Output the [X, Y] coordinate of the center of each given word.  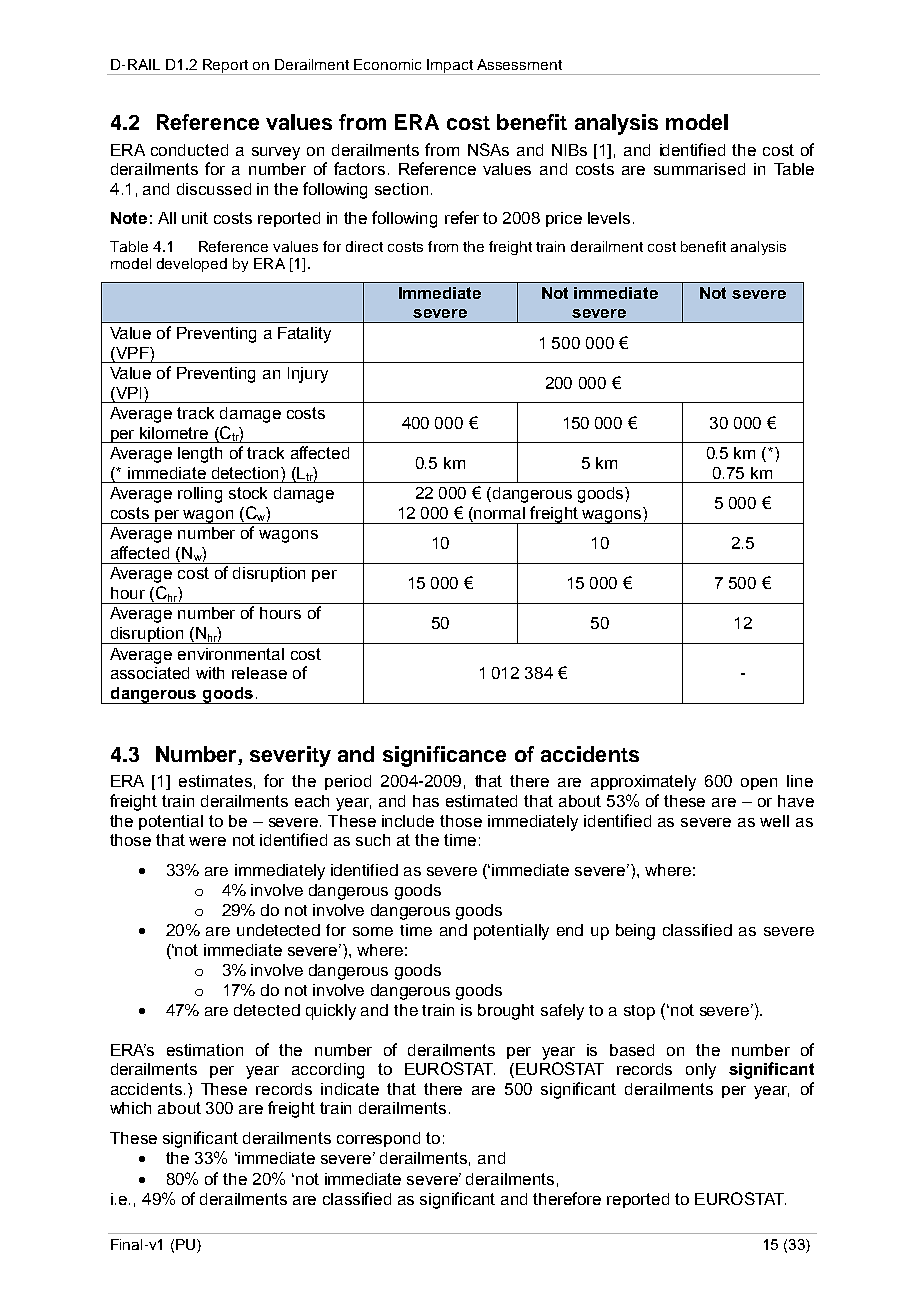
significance [444, 756]
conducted [189, 150]
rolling [200, 495]
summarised [699, 169]
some [373, 931]
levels [609, 218]
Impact [450, 67]
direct [364, 246]
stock [248, 493]
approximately [643, 783]
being [635, 932]
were [207, 841]
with [210, 673]
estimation [205, 1050]
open [759, 784]
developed [192, 265]
